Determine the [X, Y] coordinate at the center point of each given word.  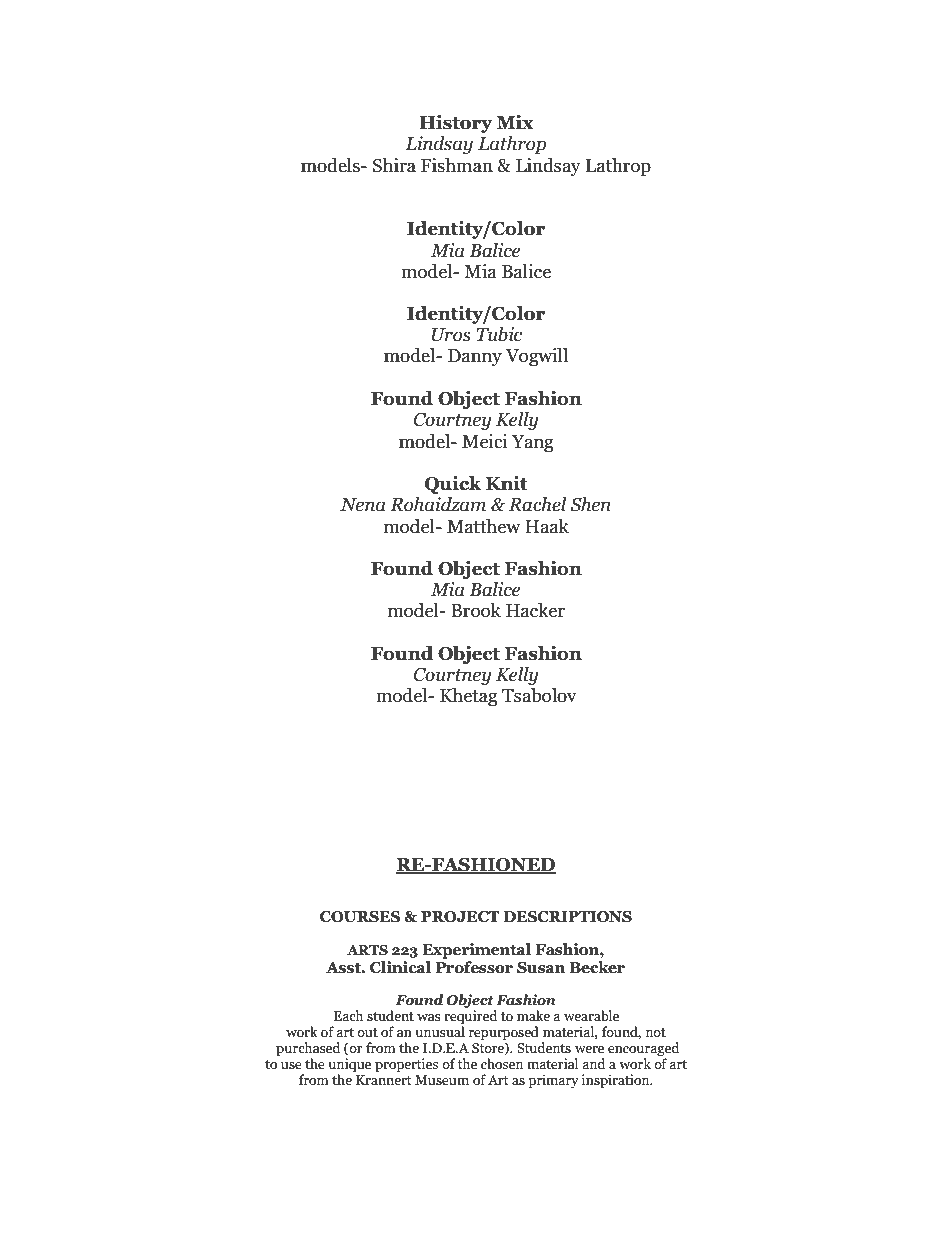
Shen [590, 504]
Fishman [457, 165]
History [456, 124]
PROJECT [460, 917]
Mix [515, 122]
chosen [502, 1064]
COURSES [360, 917]
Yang [533, 443]
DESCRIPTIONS [568, 917]
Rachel [537, 504]
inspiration [616, 1081]
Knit [507, 483]
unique [349, 1065]
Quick [453, 485]
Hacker [535, 610]
